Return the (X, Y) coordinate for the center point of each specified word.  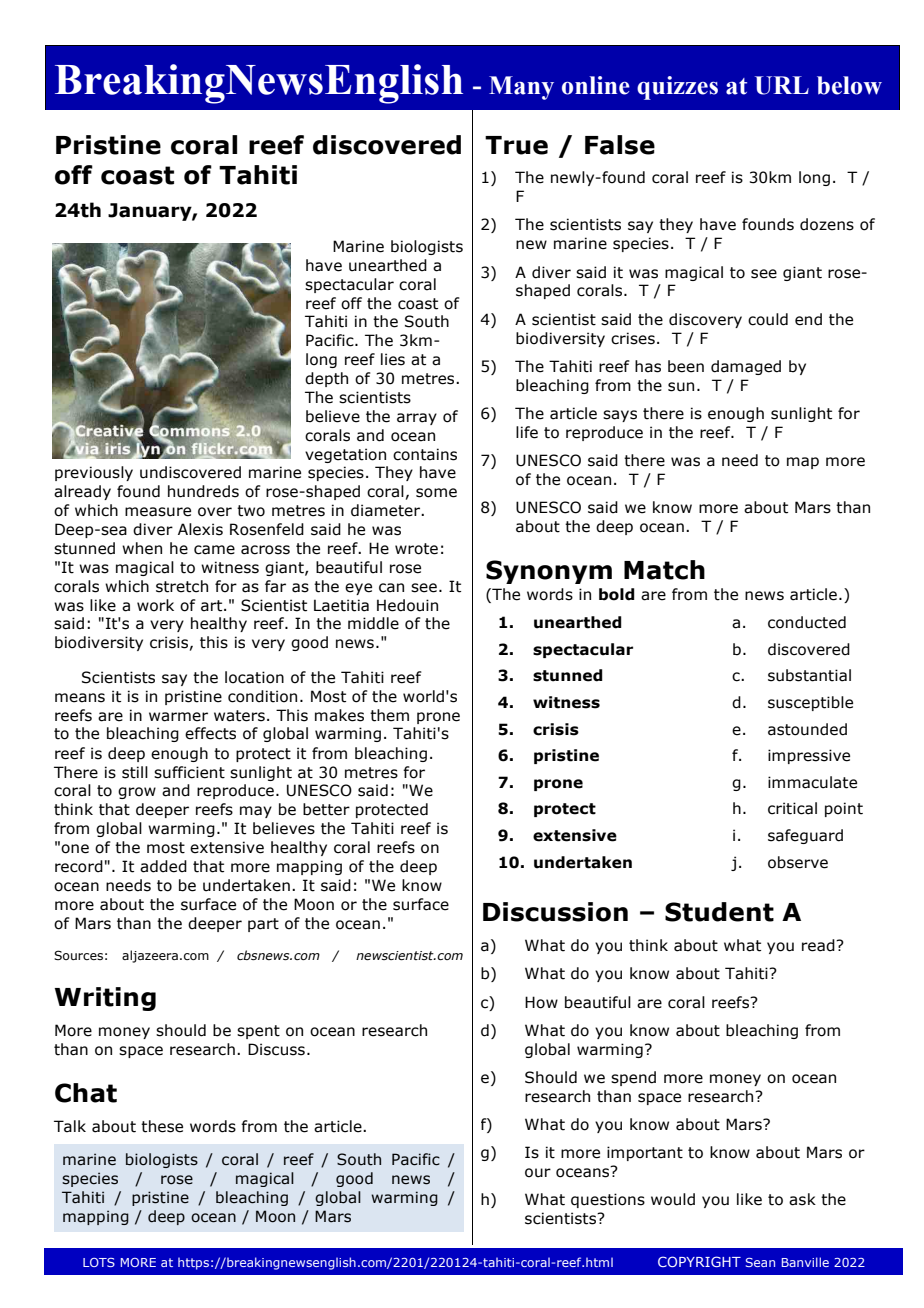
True (516, 145)
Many (521, 88)
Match (664, 570)
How (541, 1002)
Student (719, 912)
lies (393, 359)
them (389, 715)
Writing (105, 999)
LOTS (99, 1262)
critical (792, 808)
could (768, 319)
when (142, 548)
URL (782, 85)
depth (326, 379)
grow (137, 793)
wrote (416, 549)
